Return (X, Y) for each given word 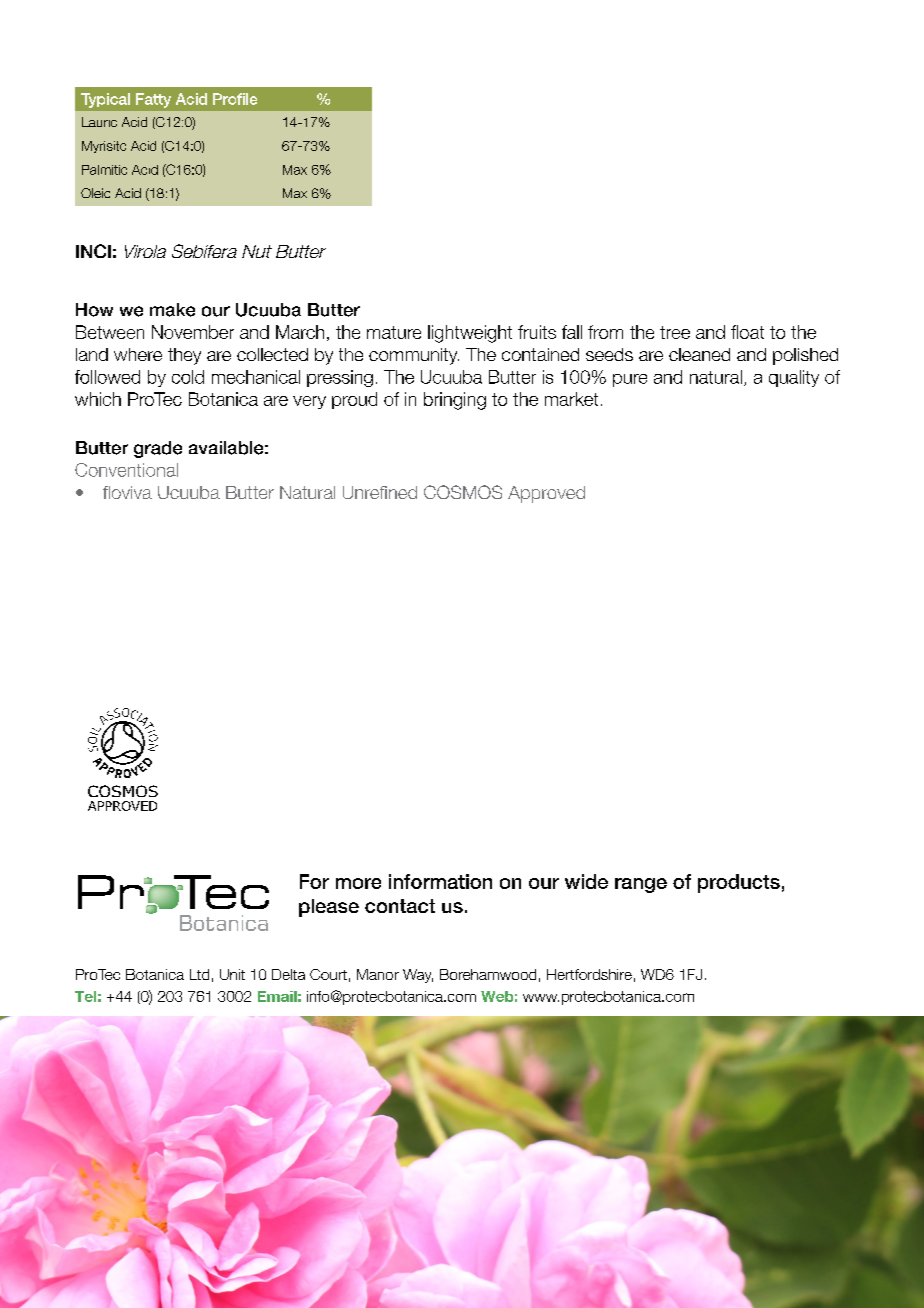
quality (794, 378)
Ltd (199, 974)
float (747, 332)
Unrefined (380, 492)
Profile (235, 99)
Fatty (153, 100)
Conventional (126, 470)
